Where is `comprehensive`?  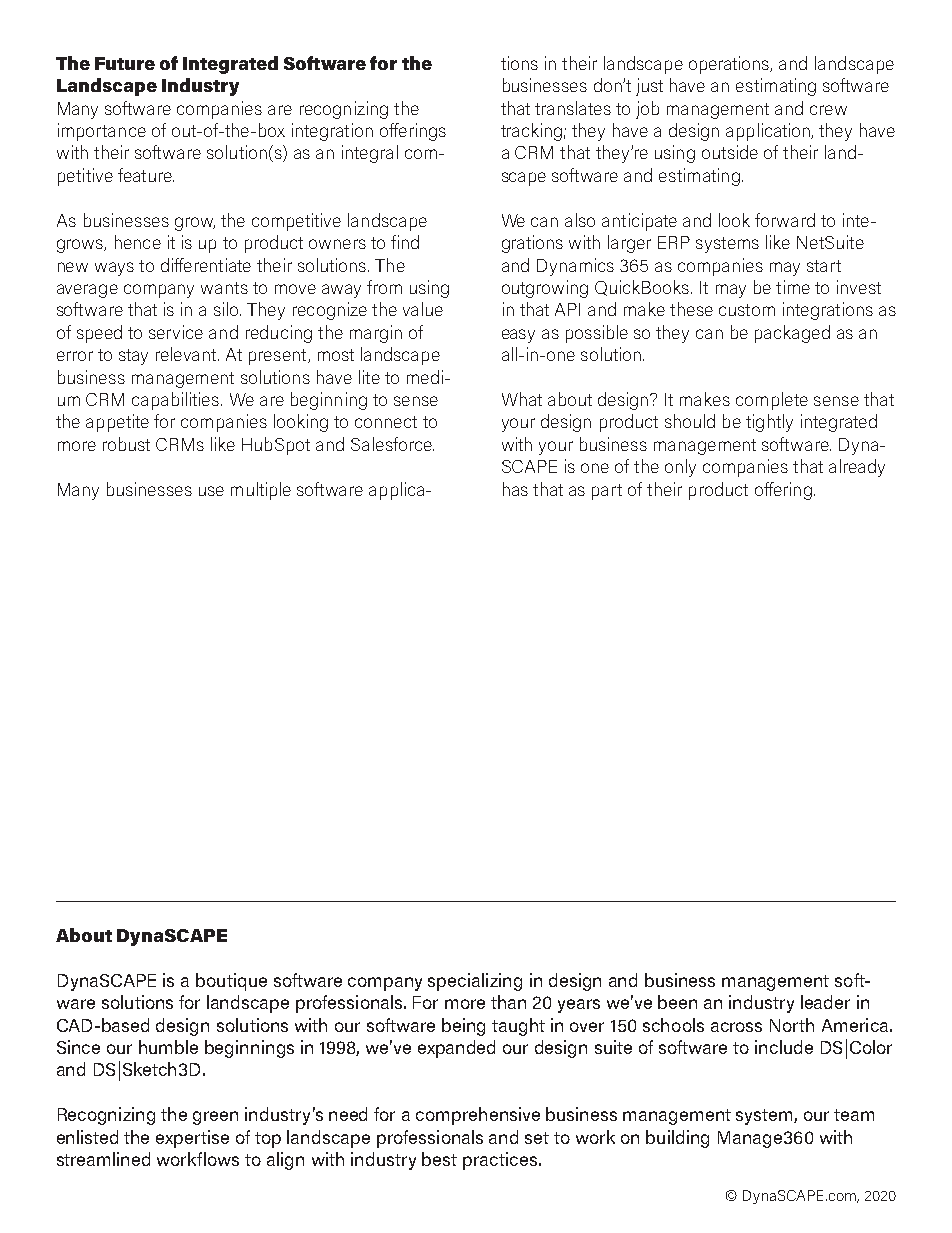
comprehensive is located at coordinates (478, 1116).
